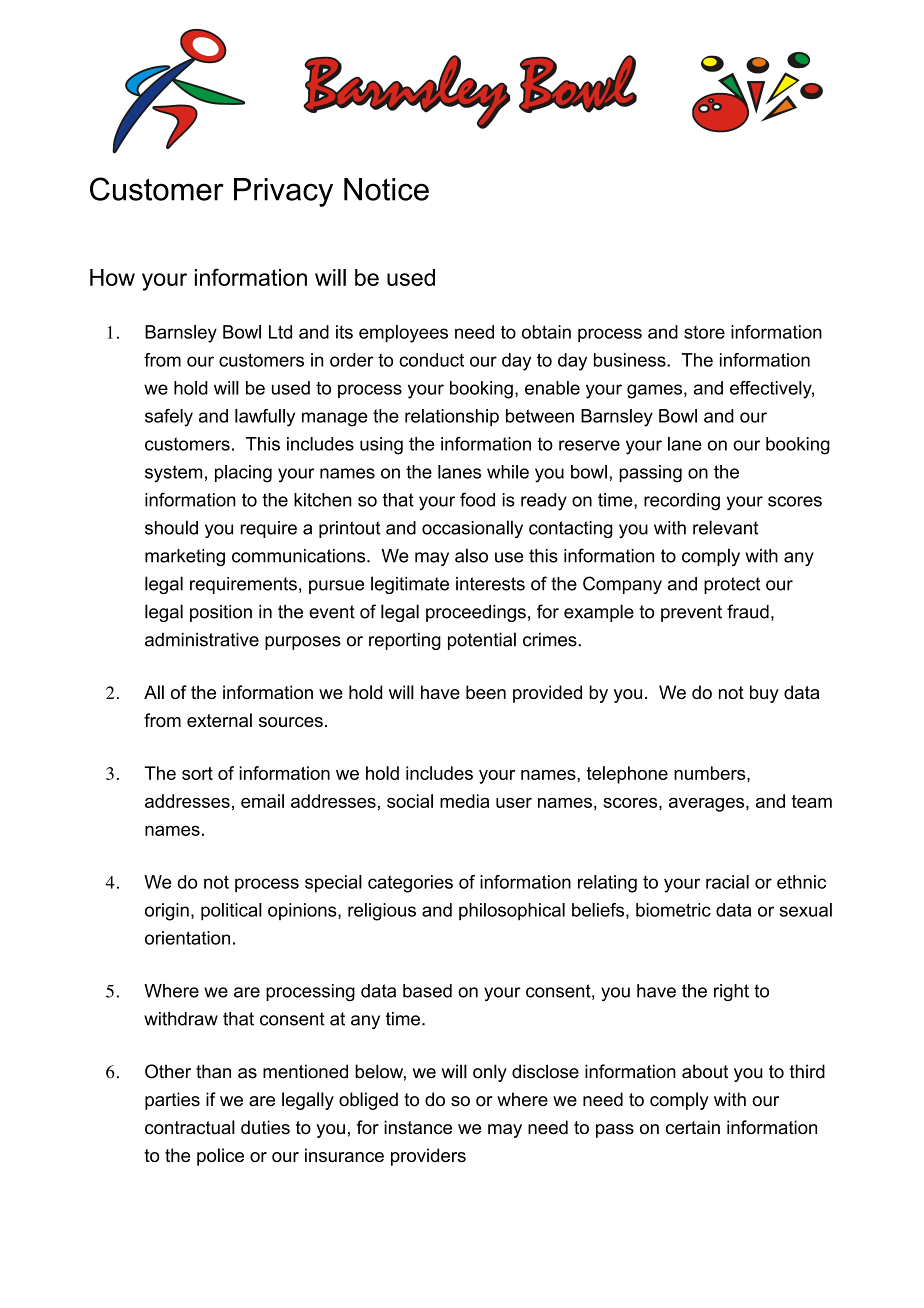 This screenshot has width=924, height=1308. What do you see at coordinates (452, 417) in the screenshot?
I see `relationship` at bounding box center [452, 417].
